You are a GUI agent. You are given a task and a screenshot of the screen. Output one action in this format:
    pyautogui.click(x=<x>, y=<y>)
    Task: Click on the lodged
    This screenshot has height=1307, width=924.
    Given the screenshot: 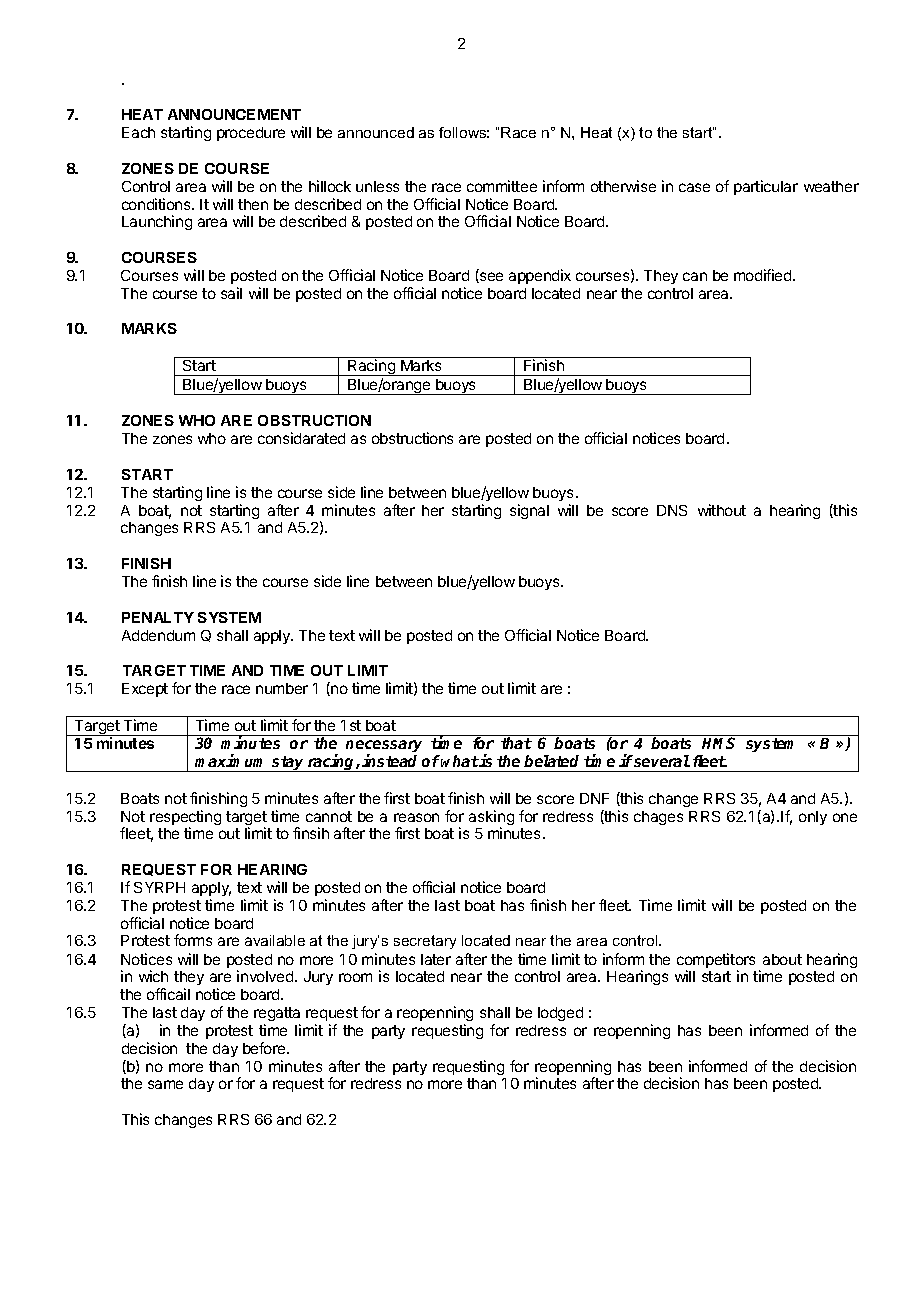 What is the action you would take?
    pyautogui.click(x=560, y=1014)
